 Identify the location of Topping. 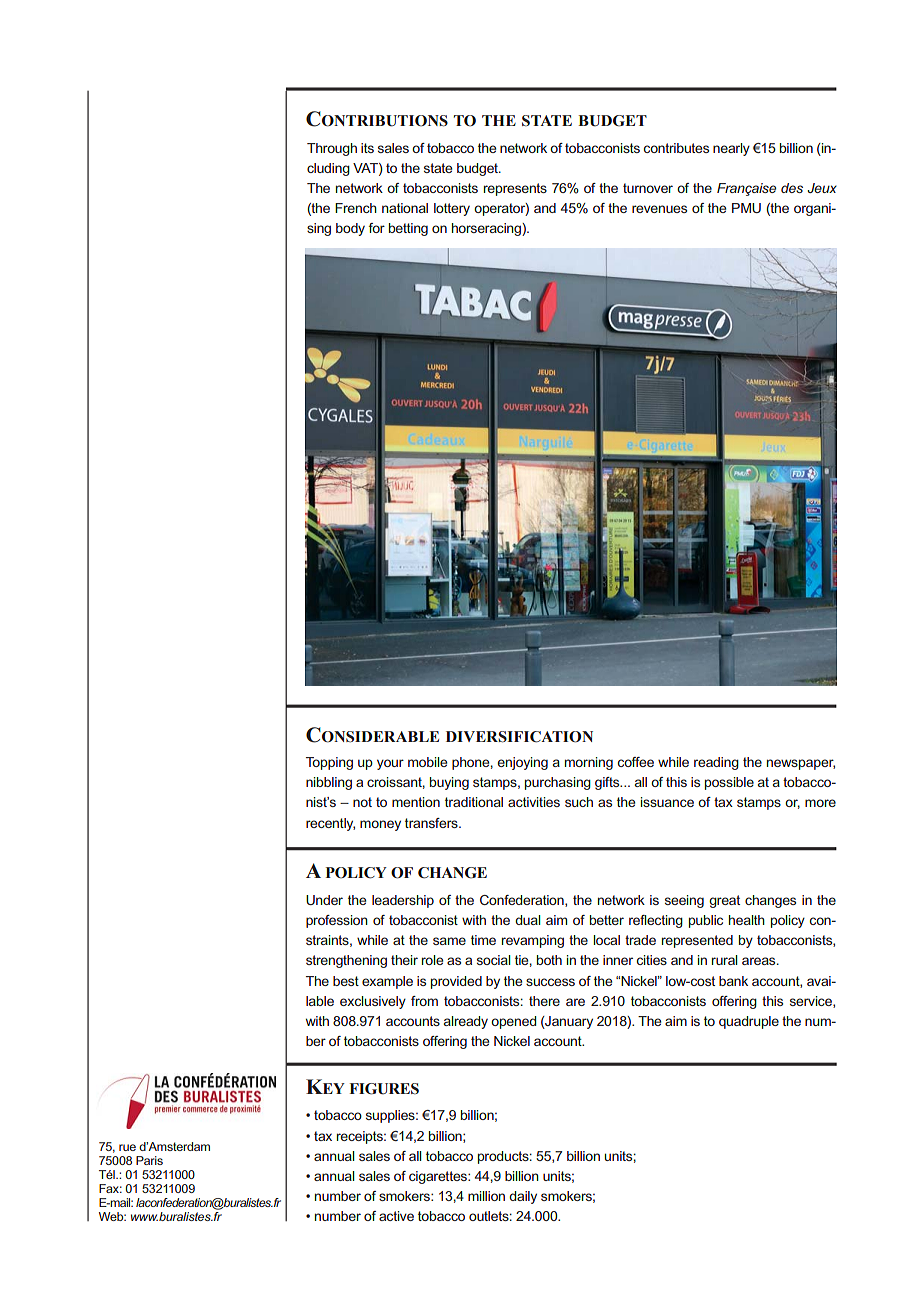
(329, 763).
